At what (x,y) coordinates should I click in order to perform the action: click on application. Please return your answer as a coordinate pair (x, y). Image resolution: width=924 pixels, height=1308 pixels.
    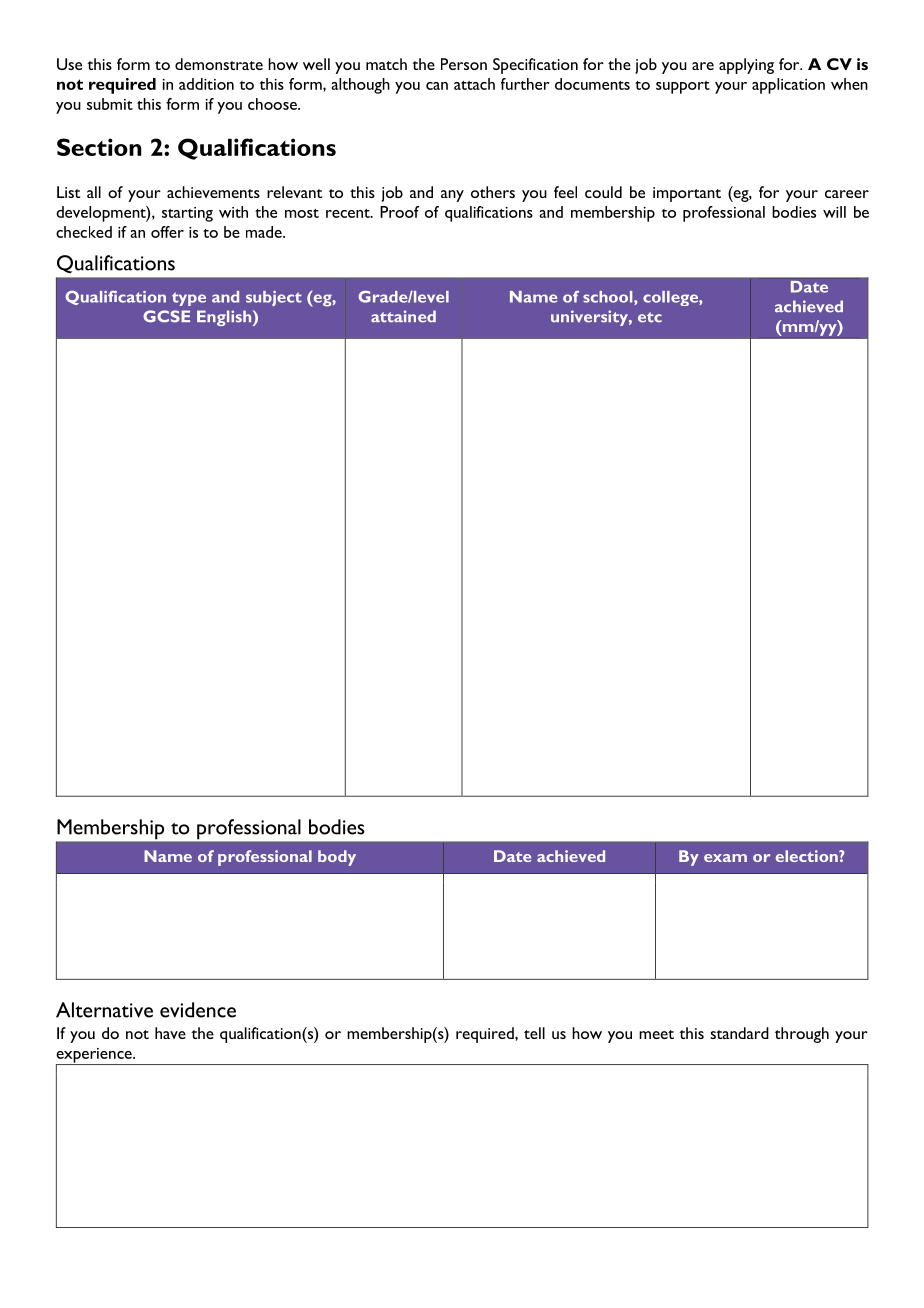
    Looking at the image, I should click on (788, 86).
